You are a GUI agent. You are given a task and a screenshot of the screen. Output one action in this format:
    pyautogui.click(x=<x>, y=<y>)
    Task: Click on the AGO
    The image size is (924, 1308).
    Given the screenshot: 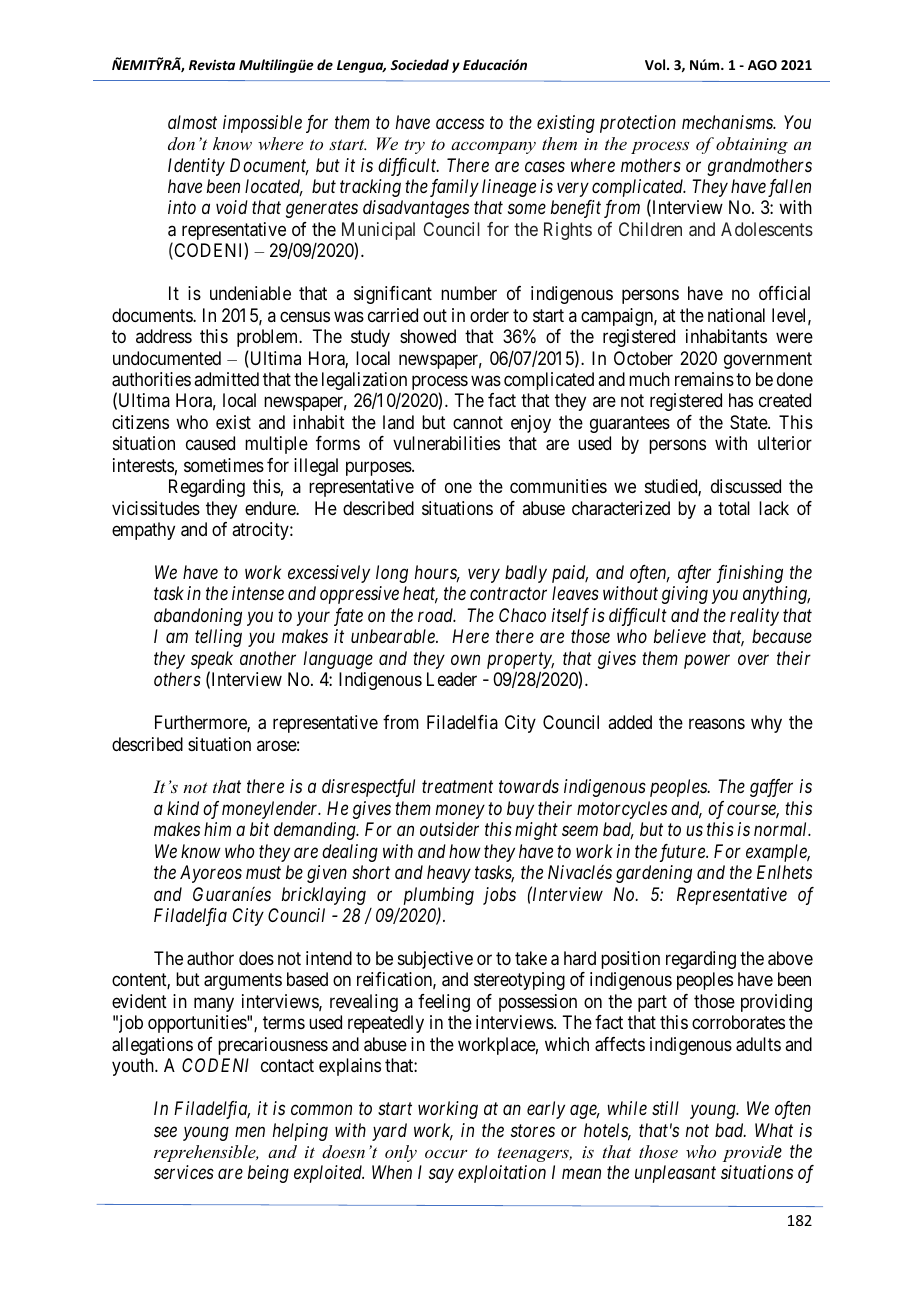 What is the action you would take?
    pyautogui.click(x=762, y=65)
